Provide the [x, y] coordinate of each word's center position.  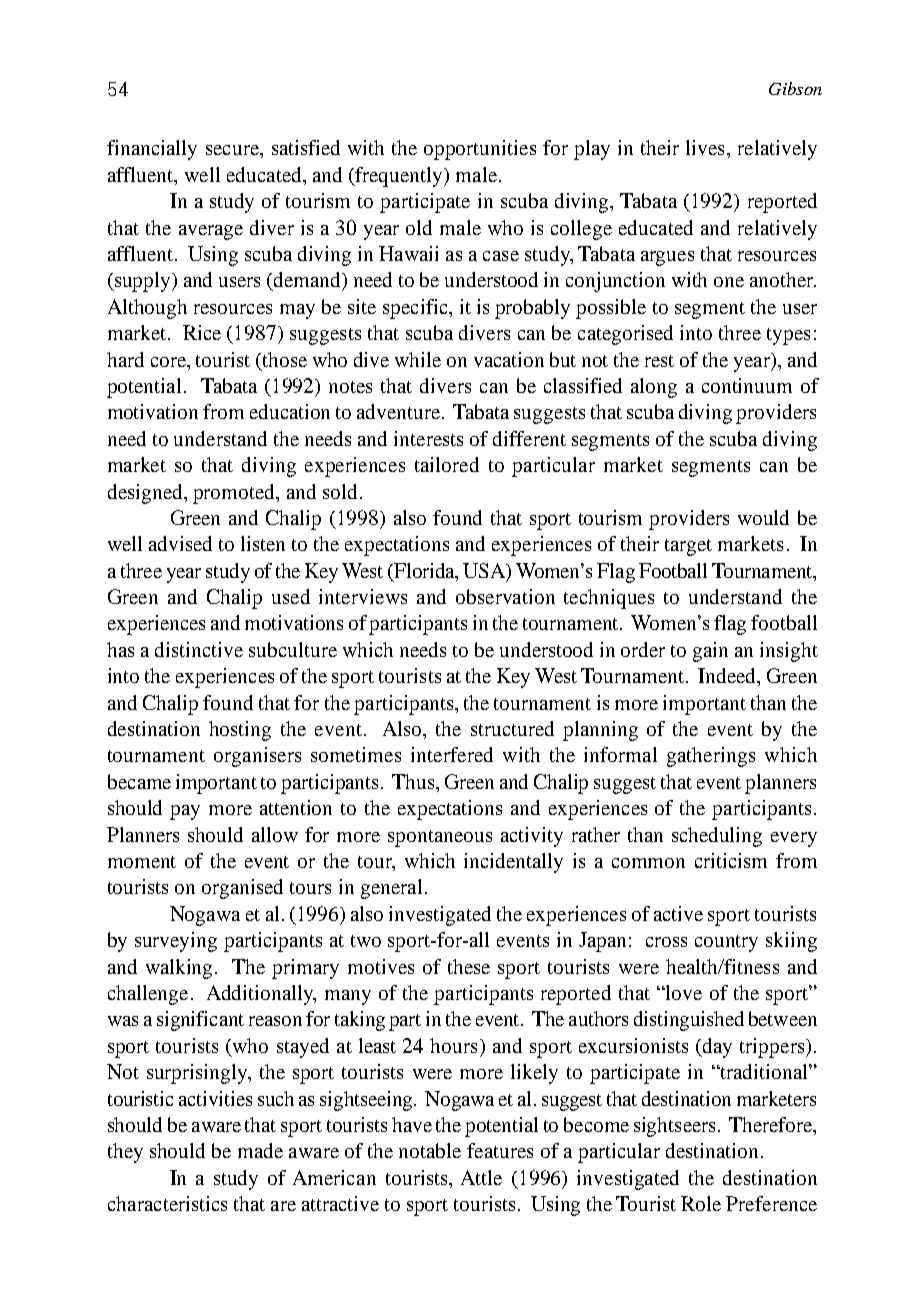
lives [705, 147]
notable [430, 1150]
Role [701, 1203]
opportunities [480, 150]
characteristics [167, 1203]
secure [233, 150]
